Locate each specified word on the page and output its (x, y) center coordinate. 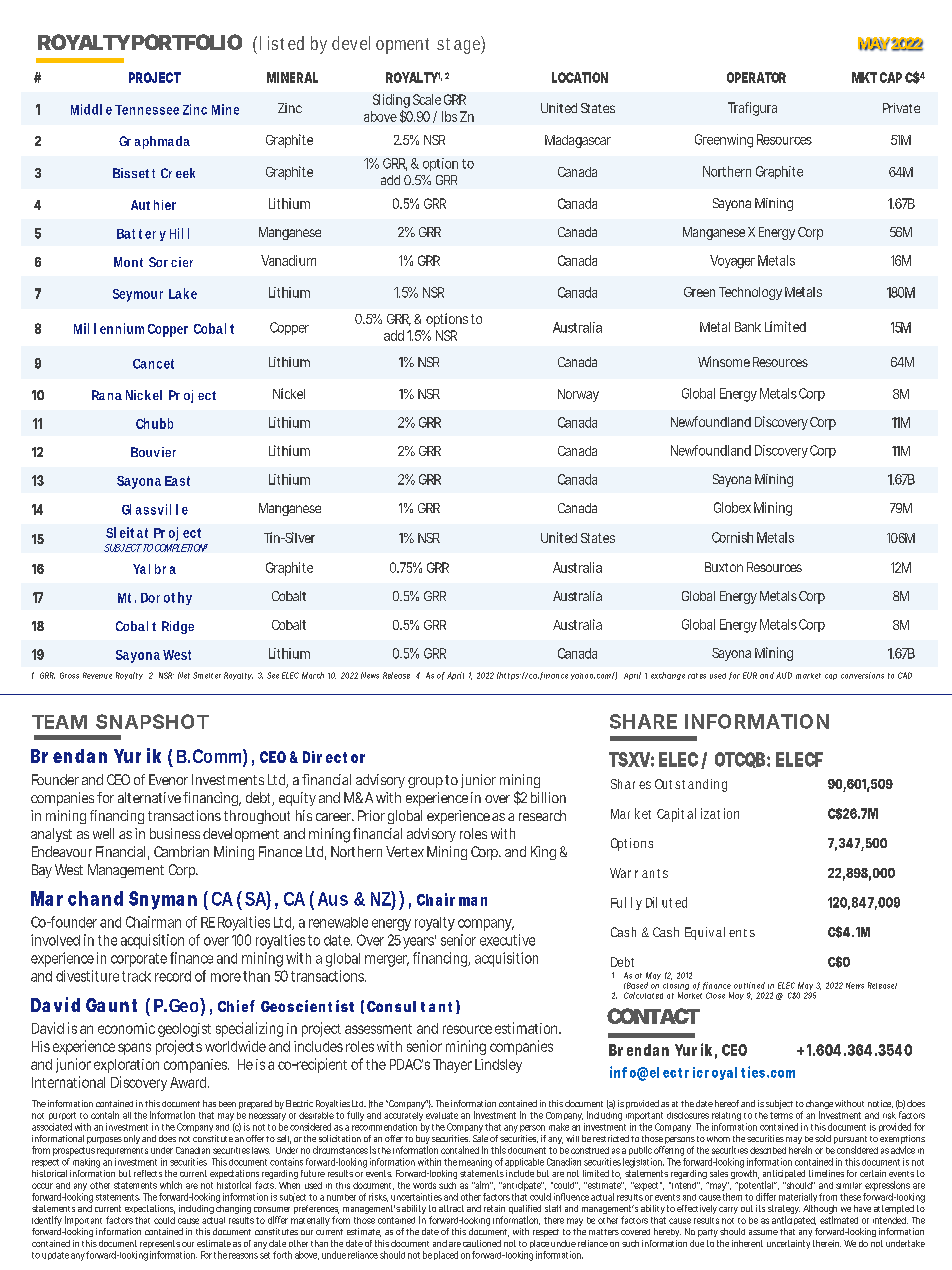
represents (160, 1246)
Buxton (724, 567)
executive (507, 940)
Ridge (178, 627)
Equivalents (720, 933)
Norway (578, 395)
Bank (748, 327)
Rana (107, 395)
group (425, 782)
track (136, 976)
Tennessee (147, 110)
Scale (427, 99)
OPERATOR (756, 77)
